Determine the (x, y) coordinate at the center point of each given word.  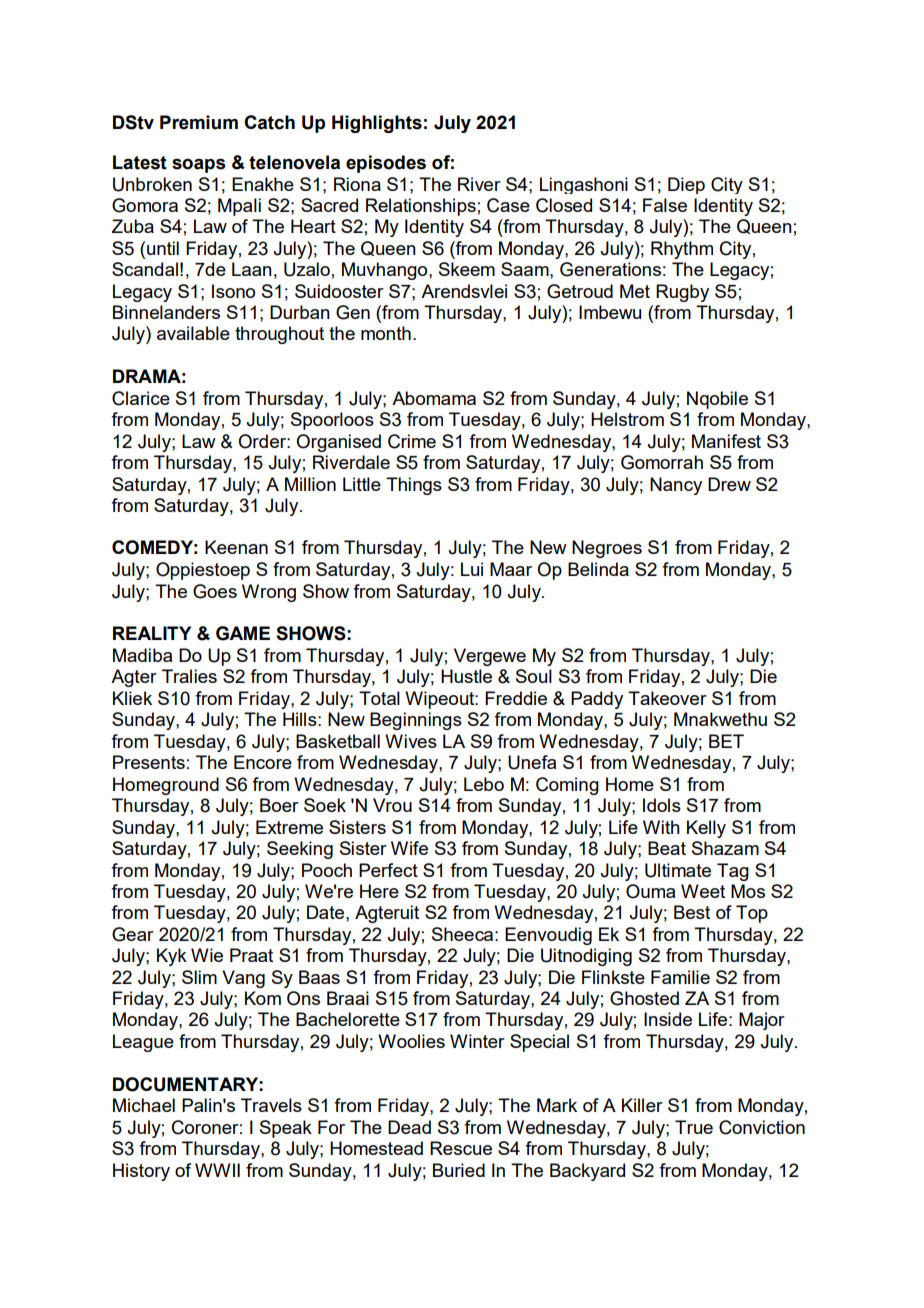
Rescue (461, 1148)
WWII (217, 1170)
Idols (662, 805)
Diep (686, 185)
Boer (279, 805)
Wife (409, 848)
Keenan (236, 547)
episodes (386, 164)
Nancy (676, 486)
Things (414, 486)
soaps (198, 165)
